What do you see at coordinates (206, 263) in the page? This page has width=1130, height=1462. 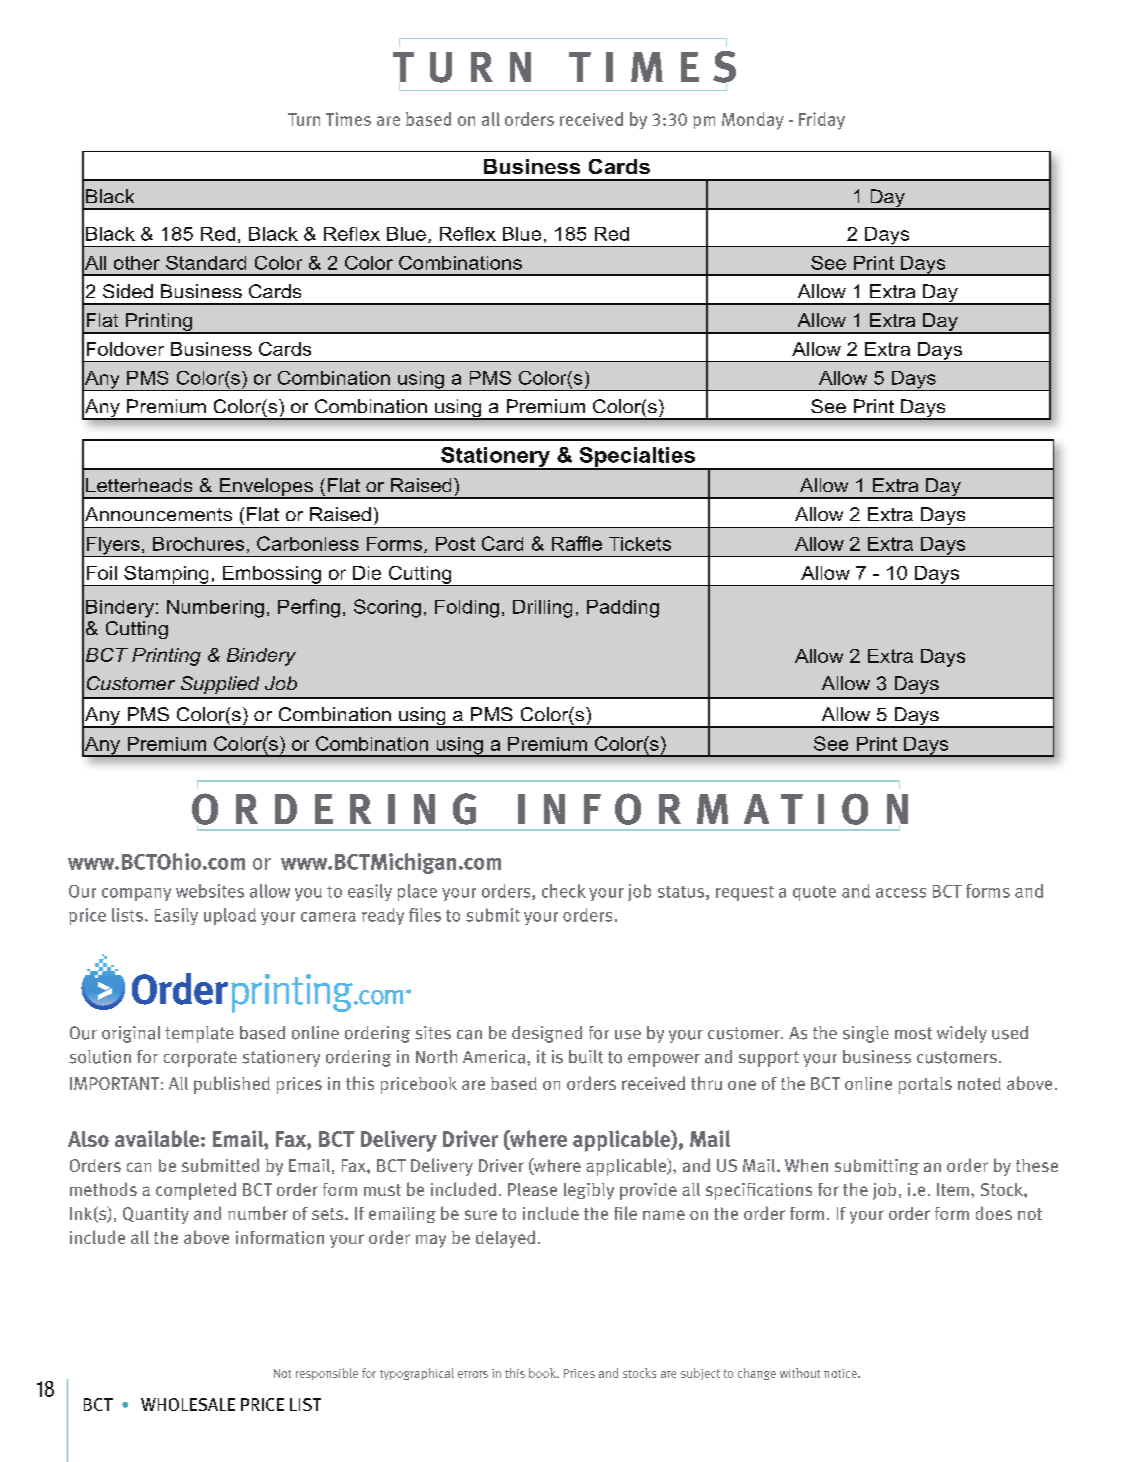 I see `Standard` at bounding box center [206, 263].
